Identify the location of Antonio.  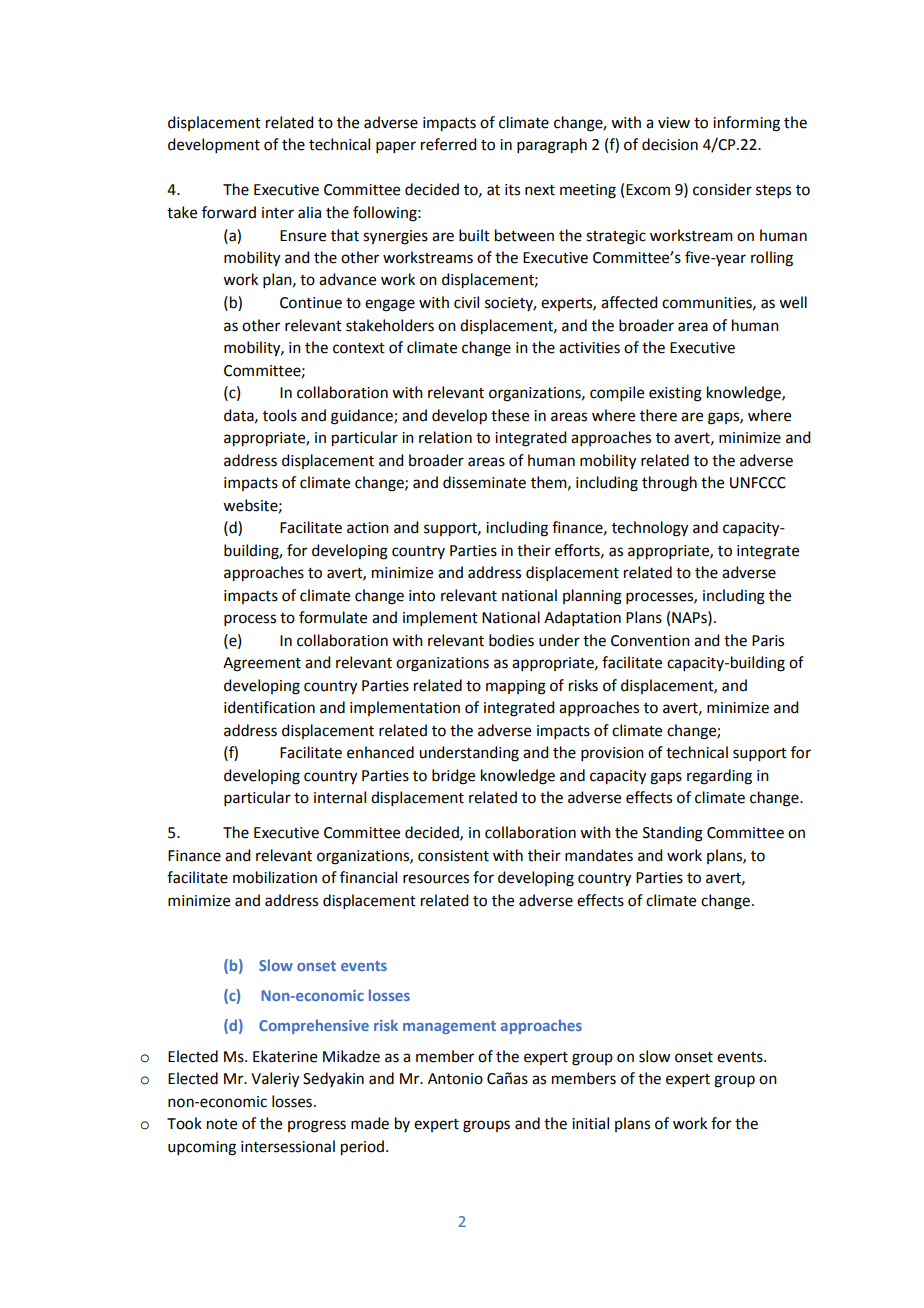
(455, 1079).
